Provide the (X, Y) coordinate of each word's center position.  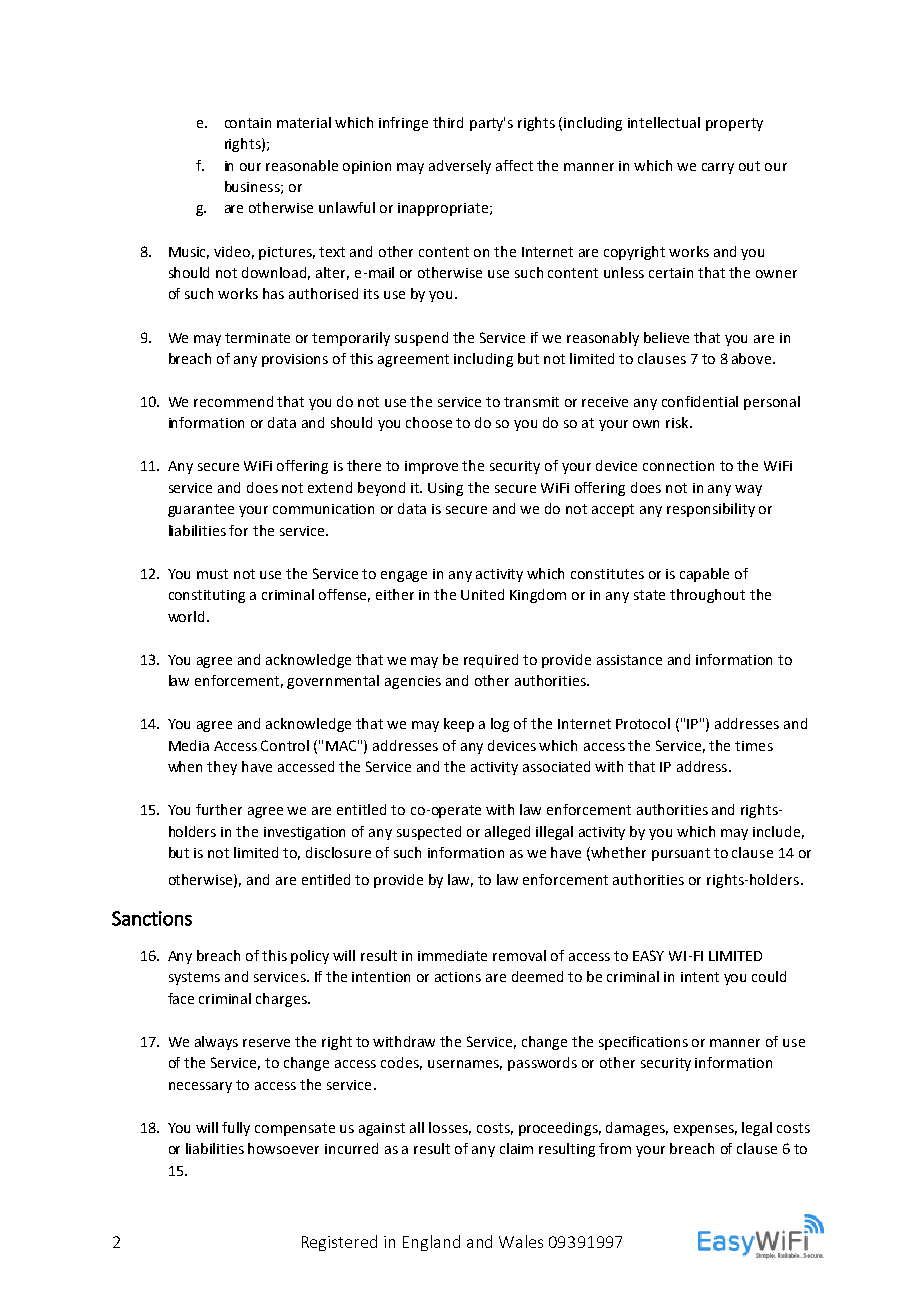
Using (445, 489)
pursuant (681, 854)
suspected (429, 833)
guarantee (201, 510)
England (431, 1243)
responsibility (711, 510)
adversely (460, 167)
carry (718, 168)
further (219, 809)
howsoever (283, 1148)
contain (248, 123)
